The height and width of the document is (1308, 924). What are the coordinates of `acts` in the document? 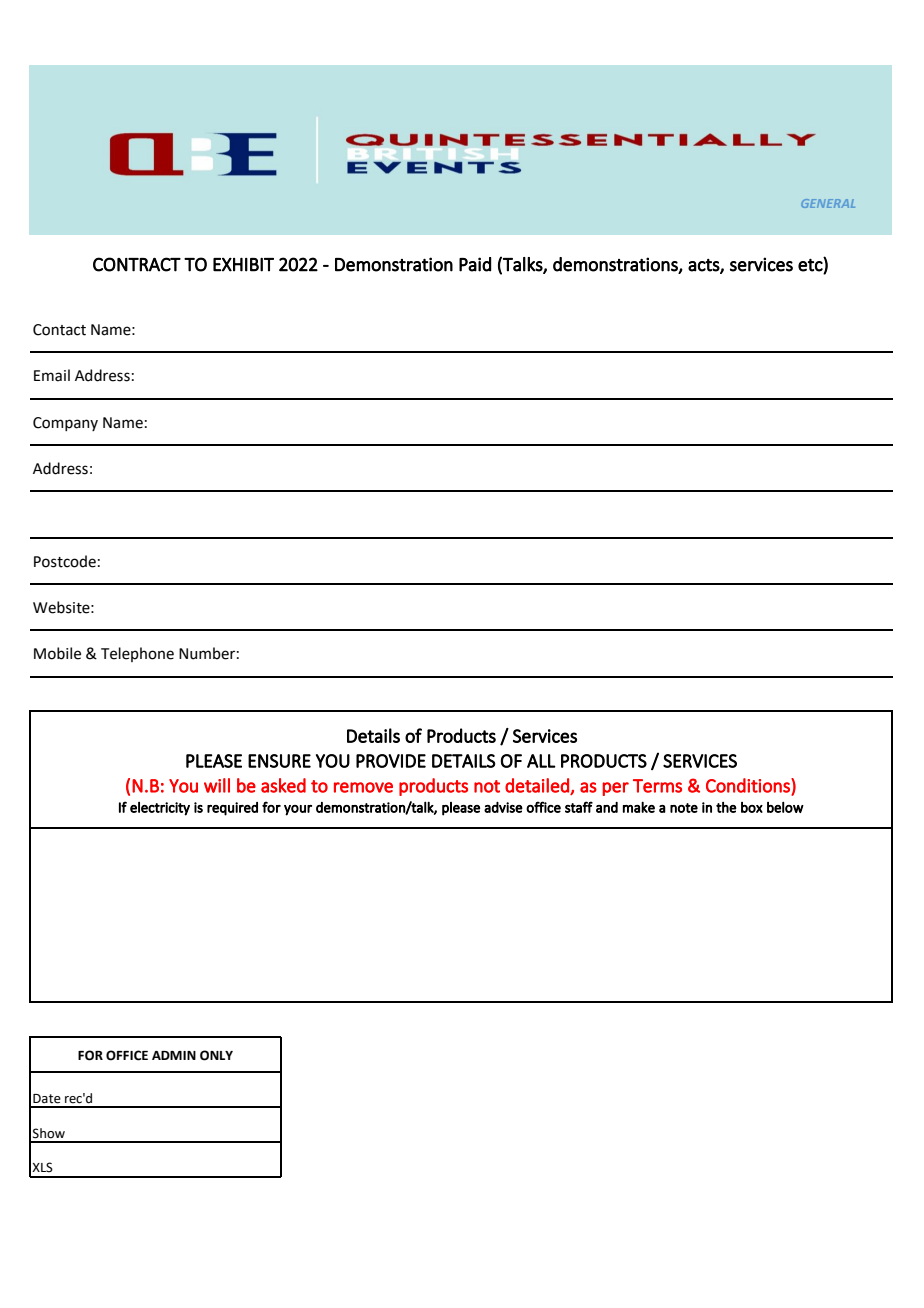 It's located at (704, 266).
